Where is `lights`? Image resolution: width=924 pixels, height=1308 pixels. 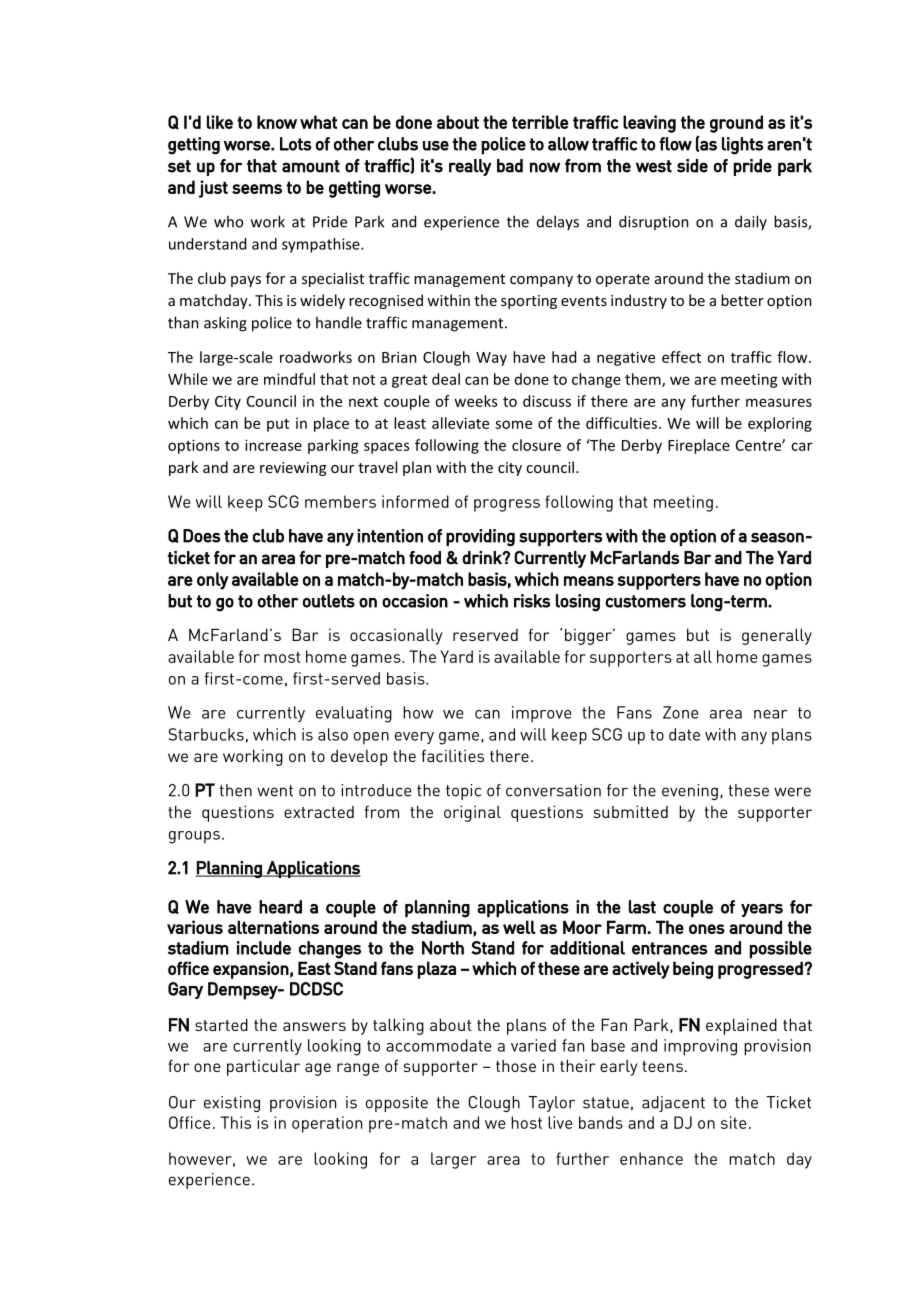 lights is located at coordinates (743, 146).
